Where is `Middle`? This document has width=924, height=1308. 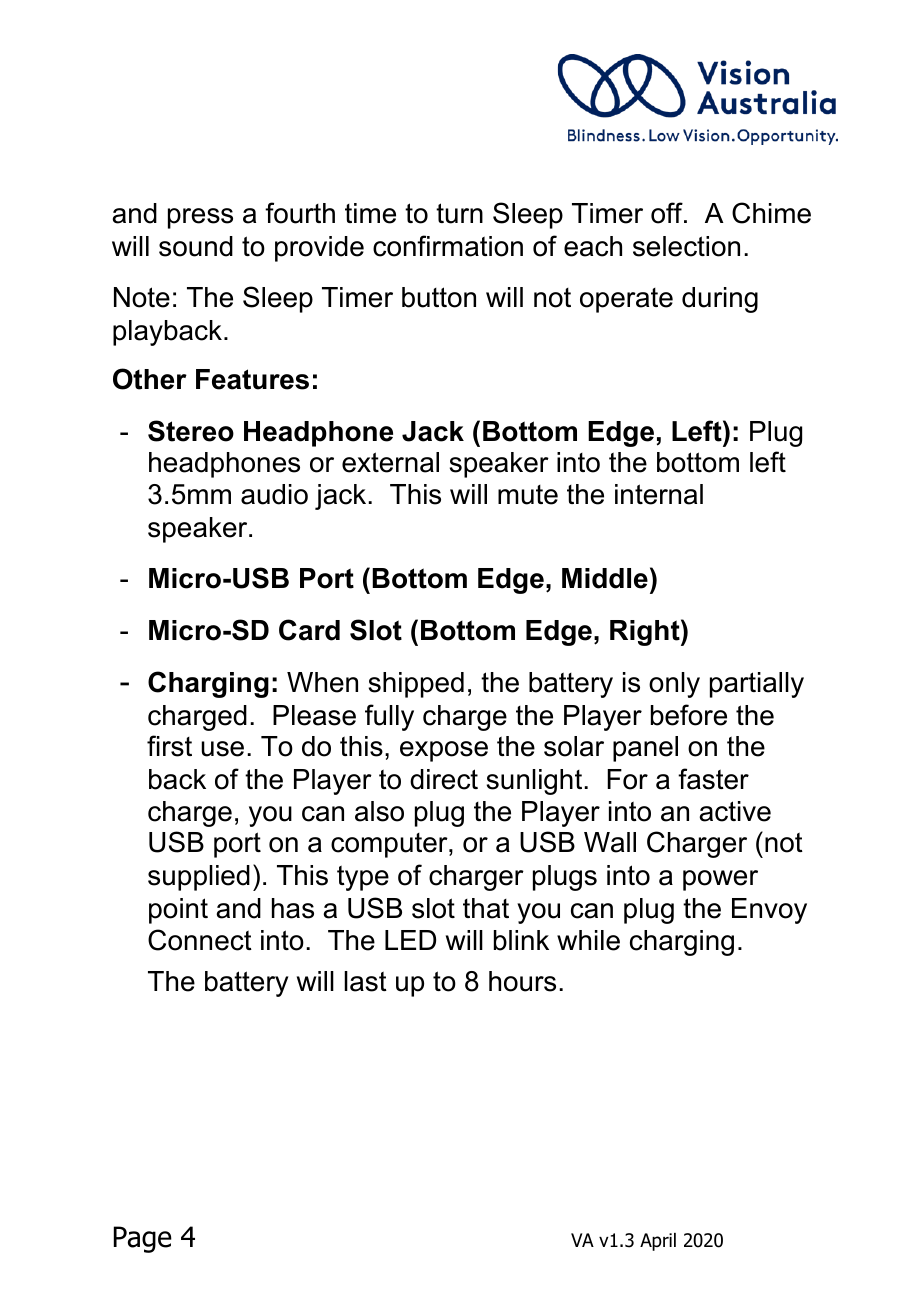
Middle is located at coordinates (605, 578).
